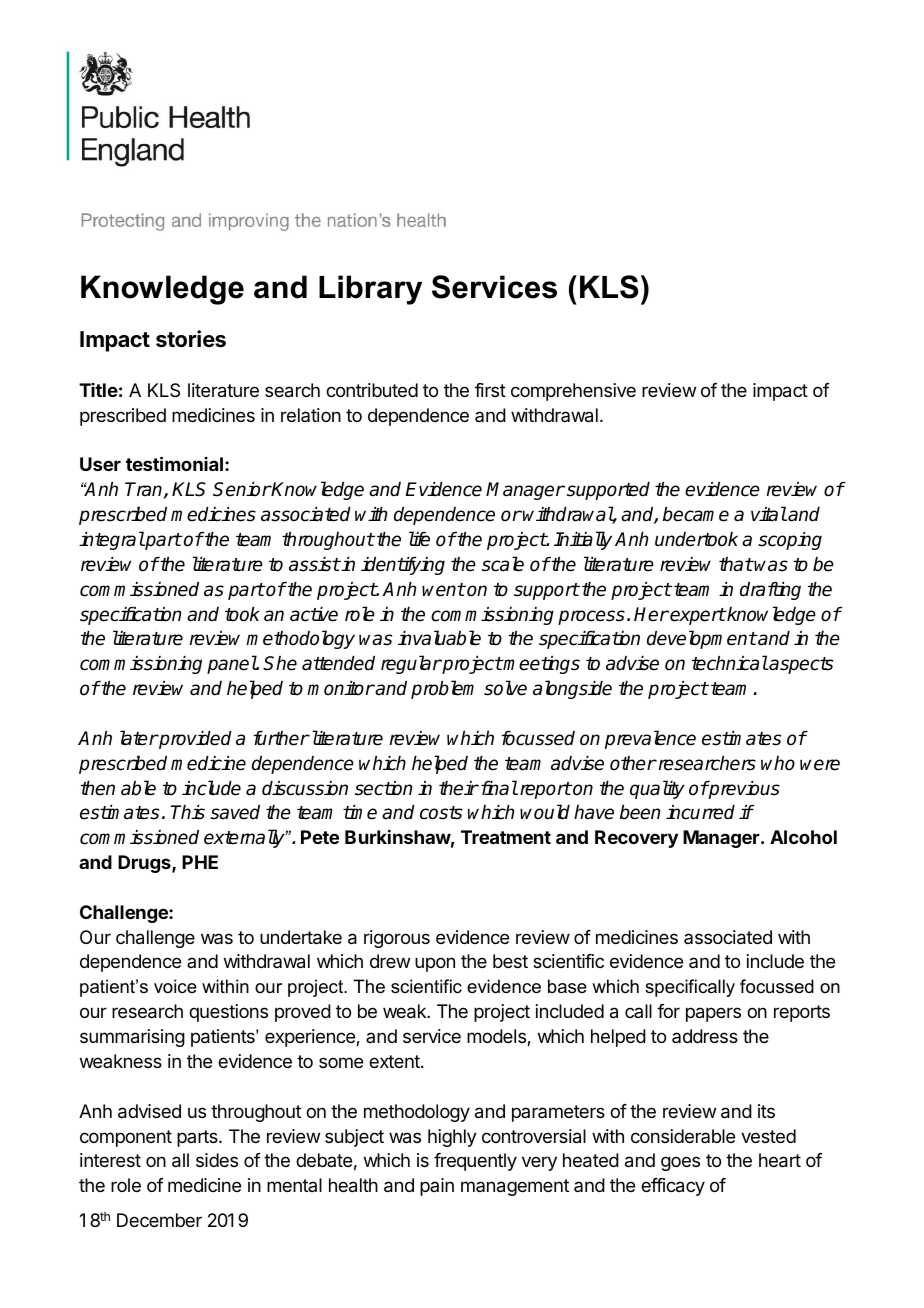 Image resolution: width=924 pixels, height=1308 pixels. What do you see at coordinates (698, 616) in the document?
I see `expert` at bounding box center [698, 616].
